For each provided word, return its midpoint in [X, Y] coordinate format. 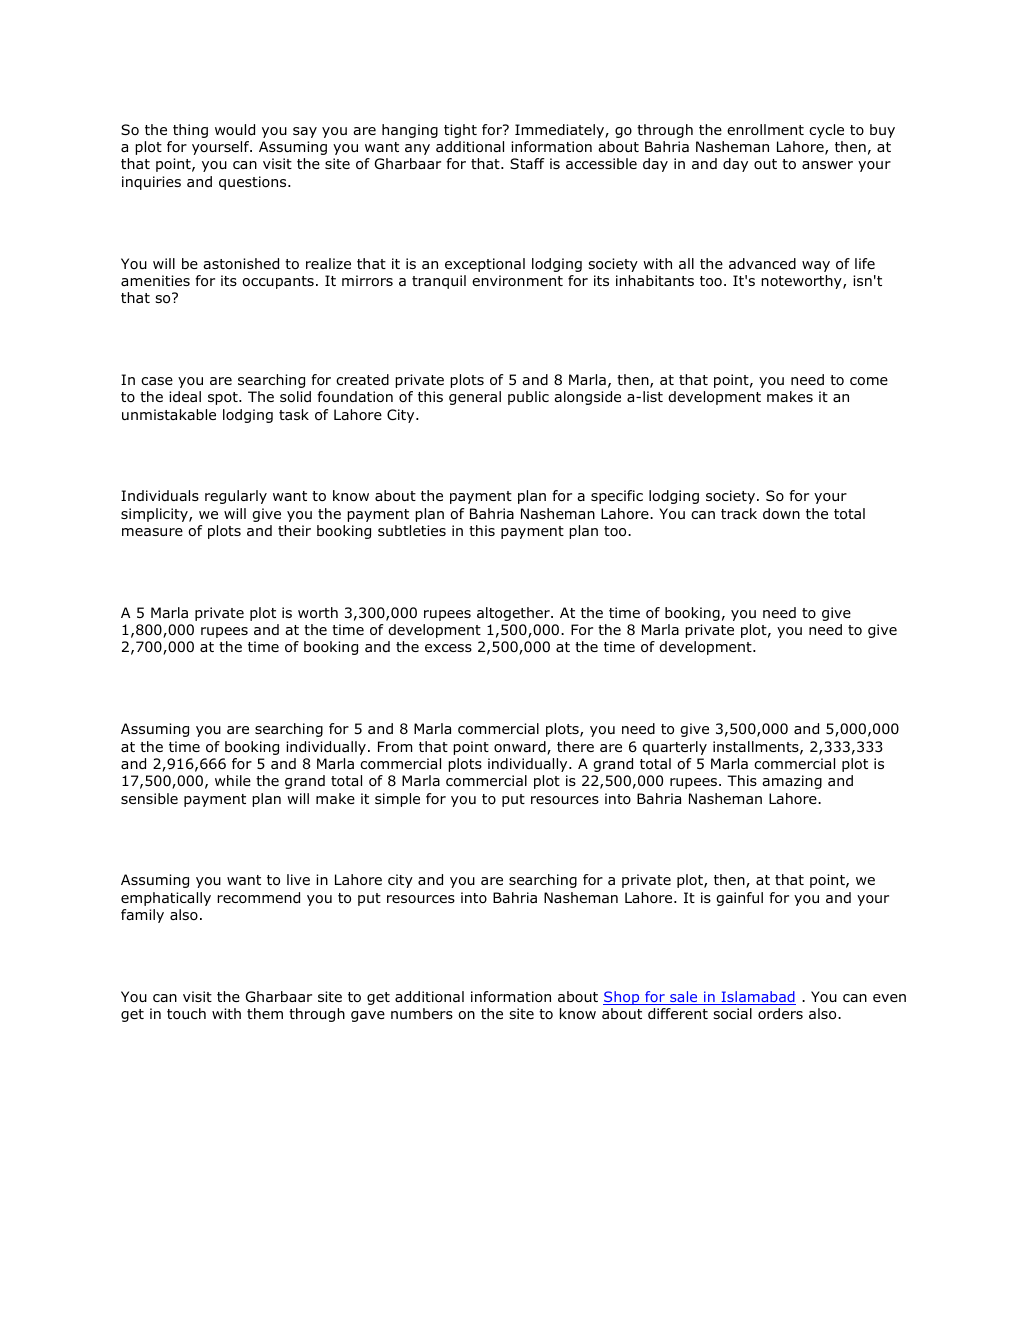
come [869, 381]
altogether [514, 614]
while [233, 780]
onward [521, 748]
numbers [422, 1013]
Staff [527, 163]
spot [224, 398]
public [528, 398]
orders [780, 1013]
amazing [792, 782]
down [781, 514]
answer [827, 165]
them [265, 1013]
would [235, 129]
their [294, 530]
